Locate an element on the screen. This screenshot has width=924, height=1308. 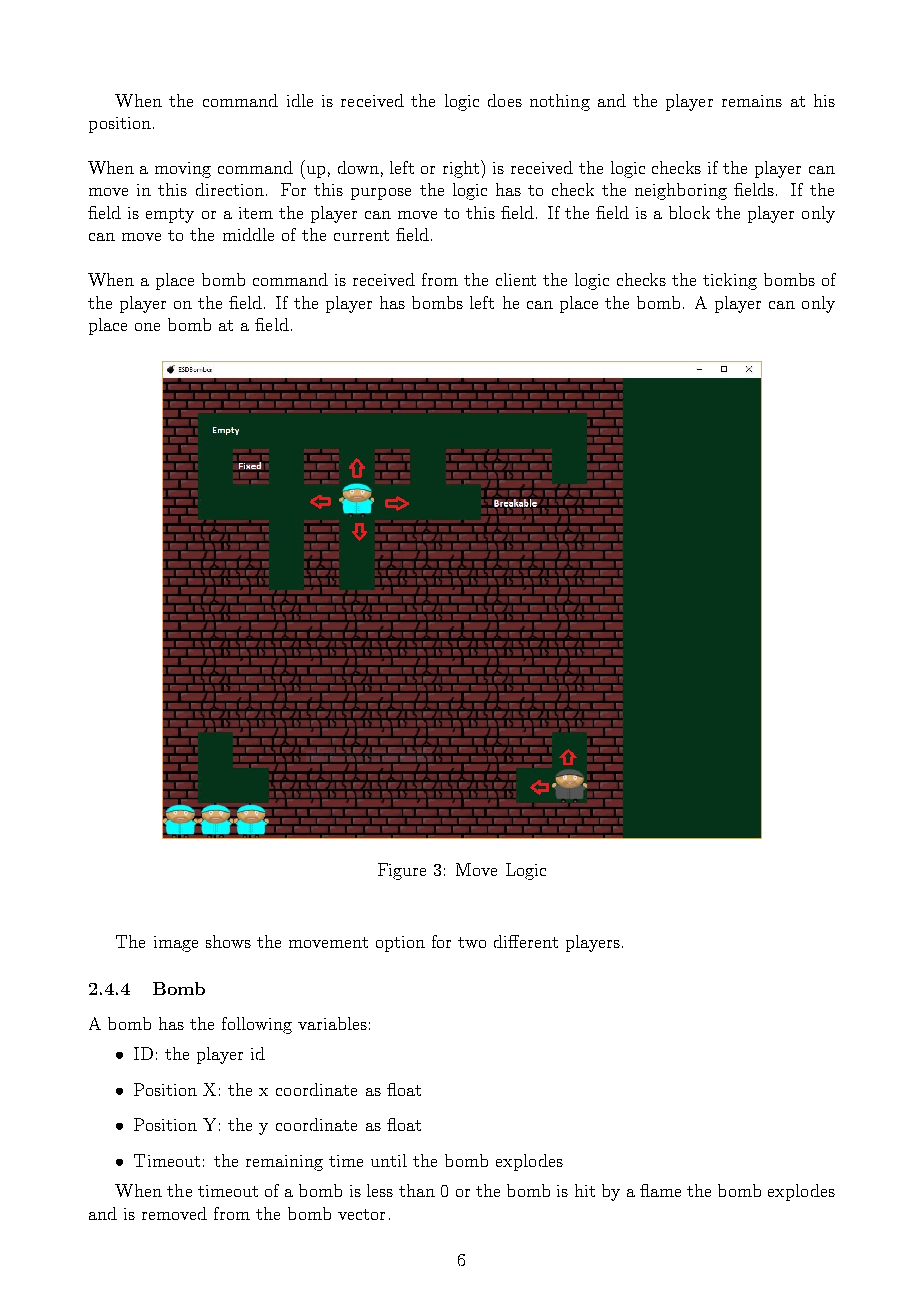
moving is located at coordinates (183, 170).
